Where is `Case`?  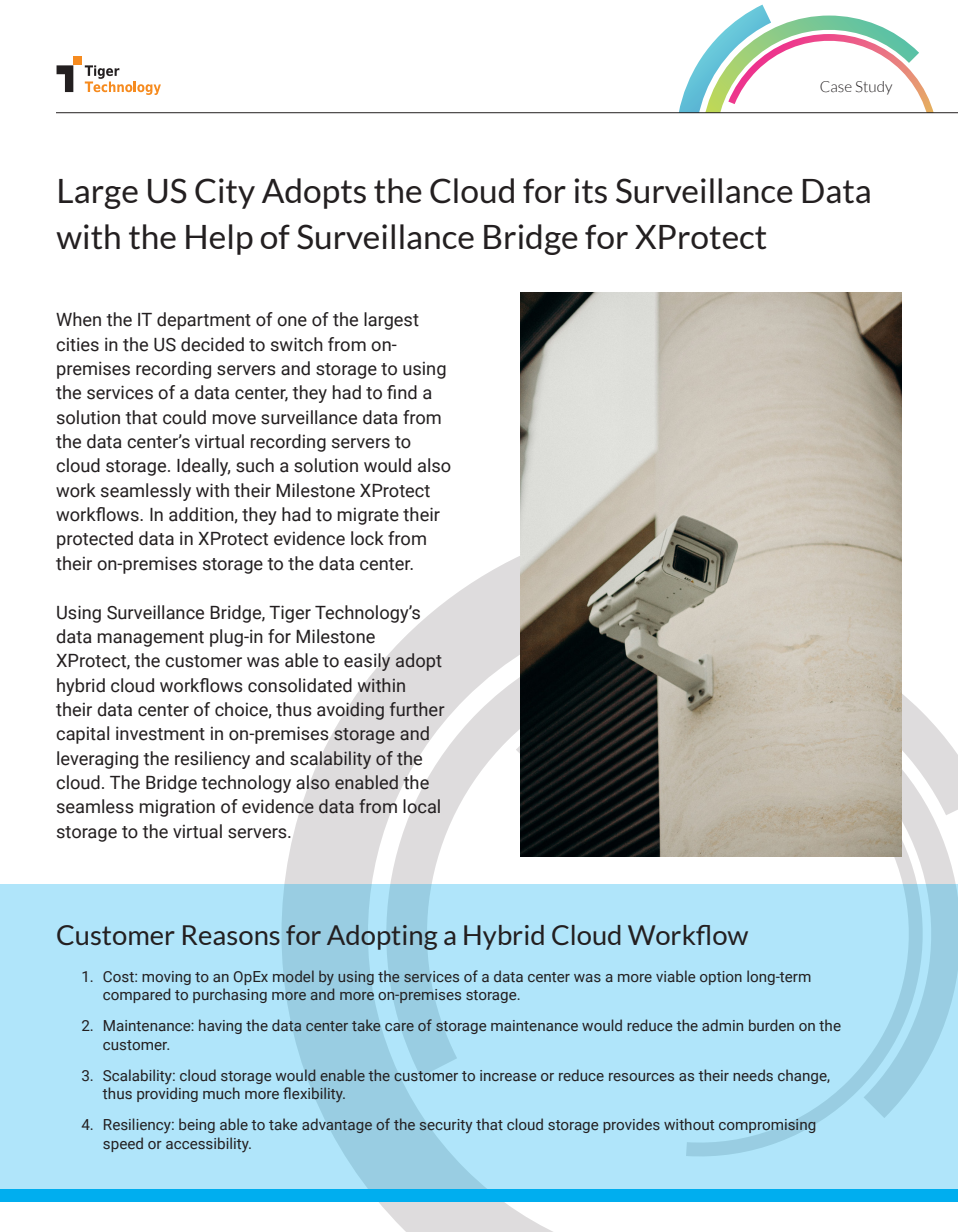
Case is located at coordinates (836, 87).
